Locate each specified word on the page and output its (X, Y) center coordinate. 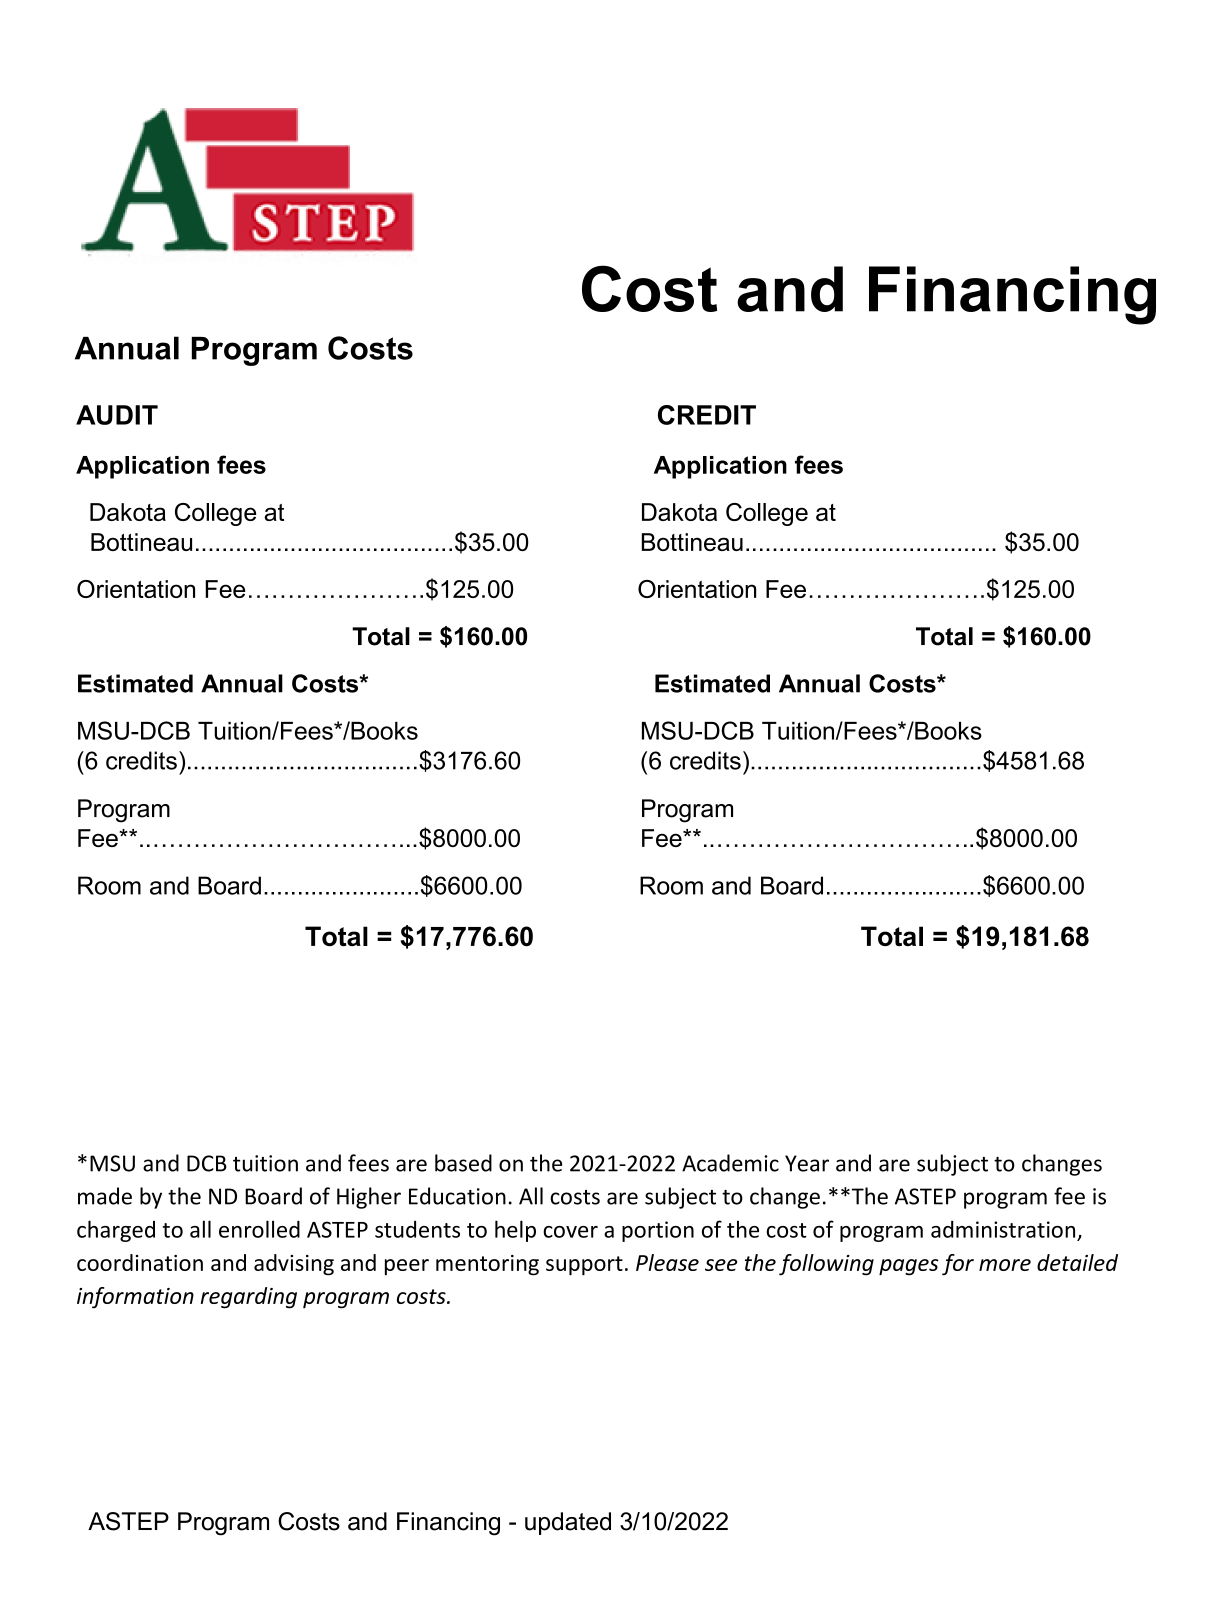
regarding (249, 1298)
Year (807, 1163)
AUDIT (117, 415)
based (463, 1163)
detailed (1077, 1262)
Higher (369, 1198)
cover (570, 1232)
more (1005, 1265)
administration (1003, 1229)
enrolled (259, 1229)
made (105, 1196)
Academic (730, 1163)
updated (568, 1523)
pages (909, 1267)
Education (457, 1196)
